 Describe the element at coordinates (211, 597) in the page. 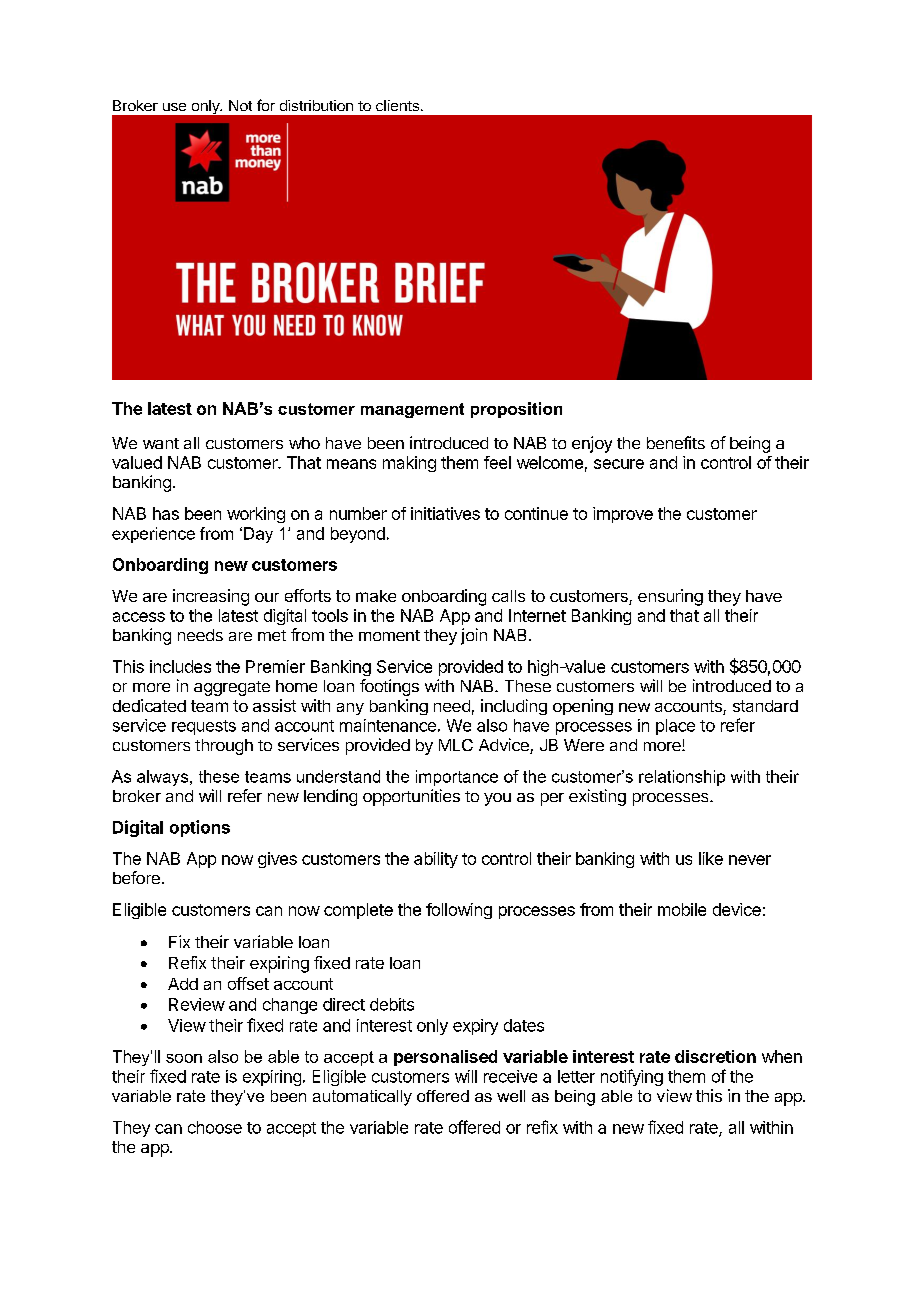

I see `increasing` at that location.
